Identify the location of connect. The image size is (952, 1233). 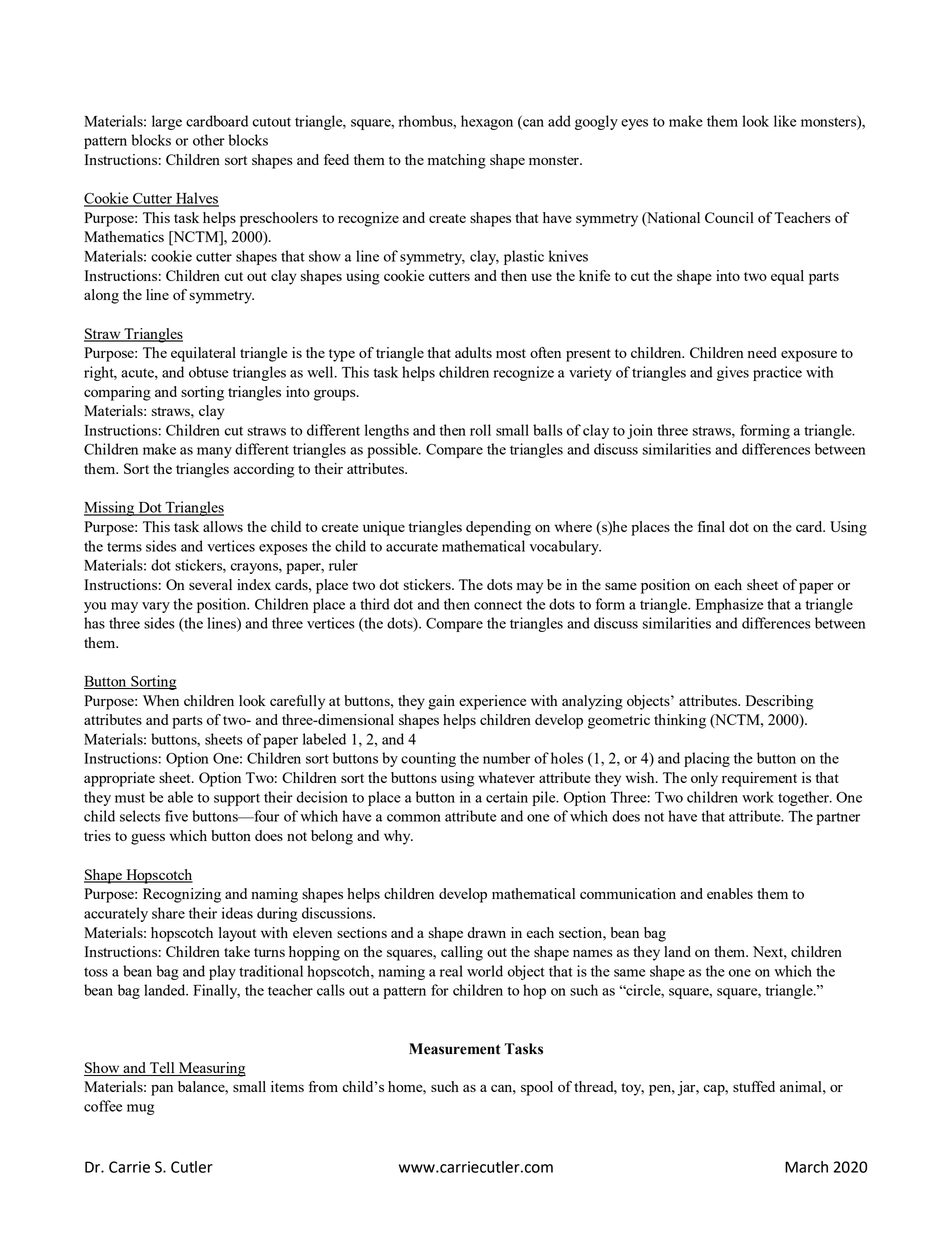
(498, 605).
